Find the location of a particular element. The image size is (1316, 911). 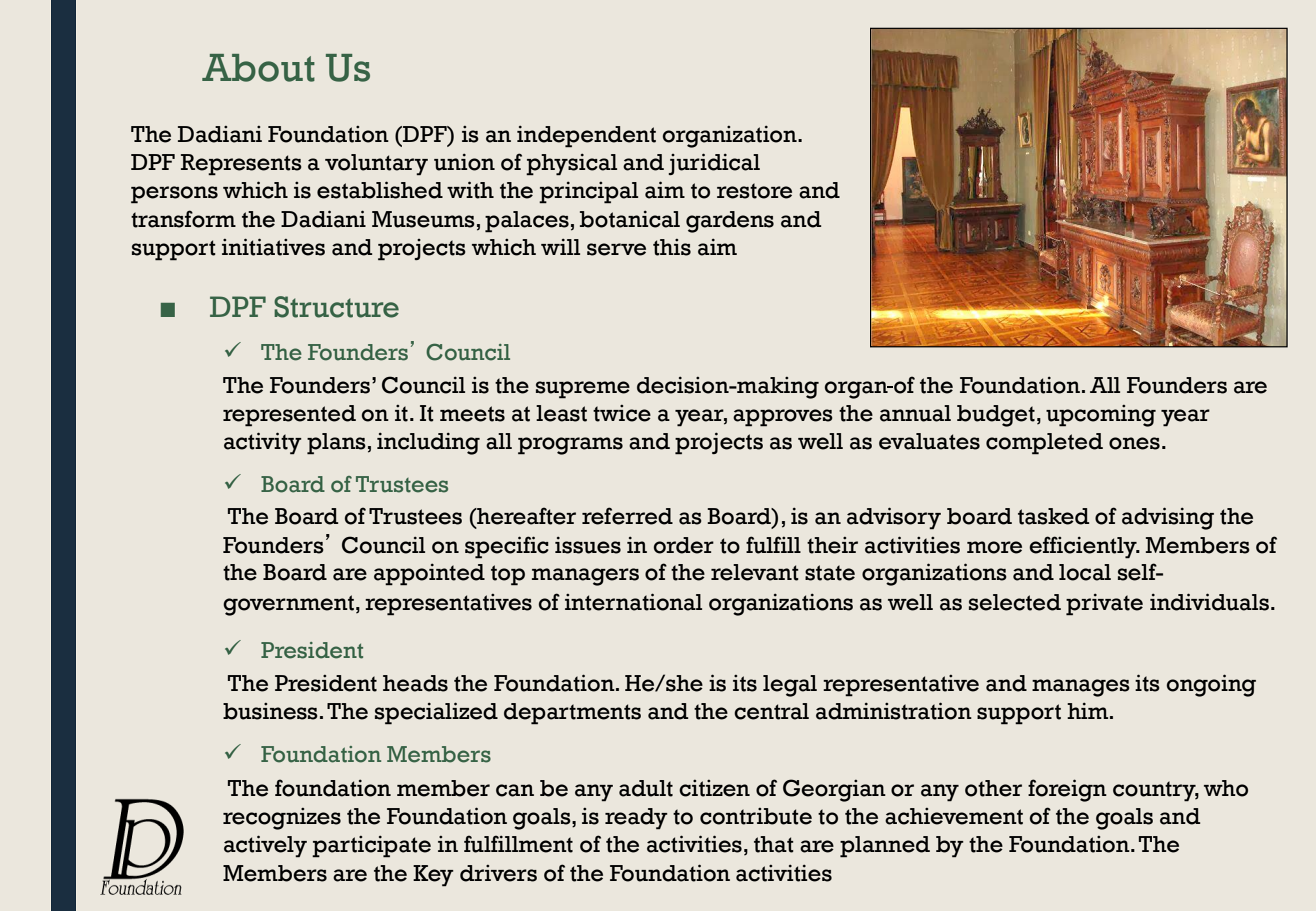

ones is located at coordinates (1134, 443).
